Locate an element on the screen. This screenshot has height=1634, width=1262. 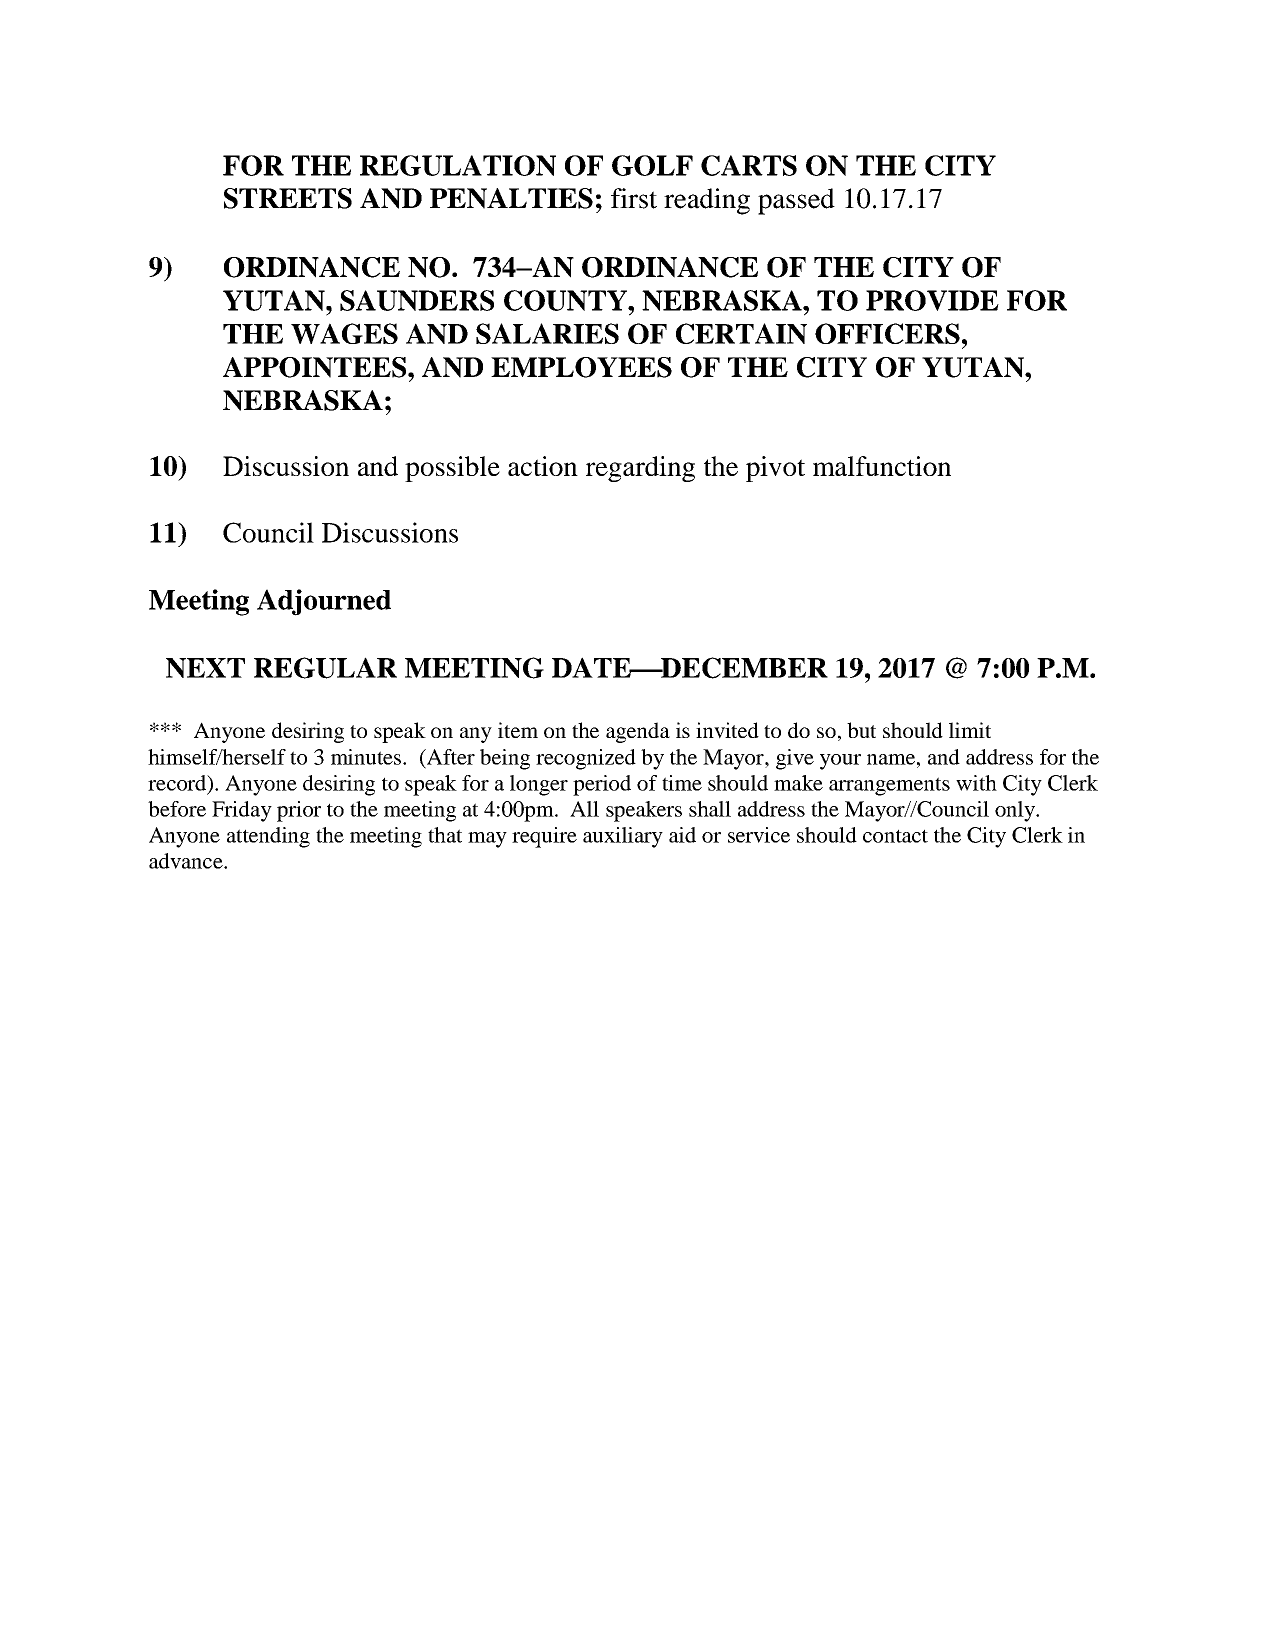
malfunction is located at coordinates (882, 466).
